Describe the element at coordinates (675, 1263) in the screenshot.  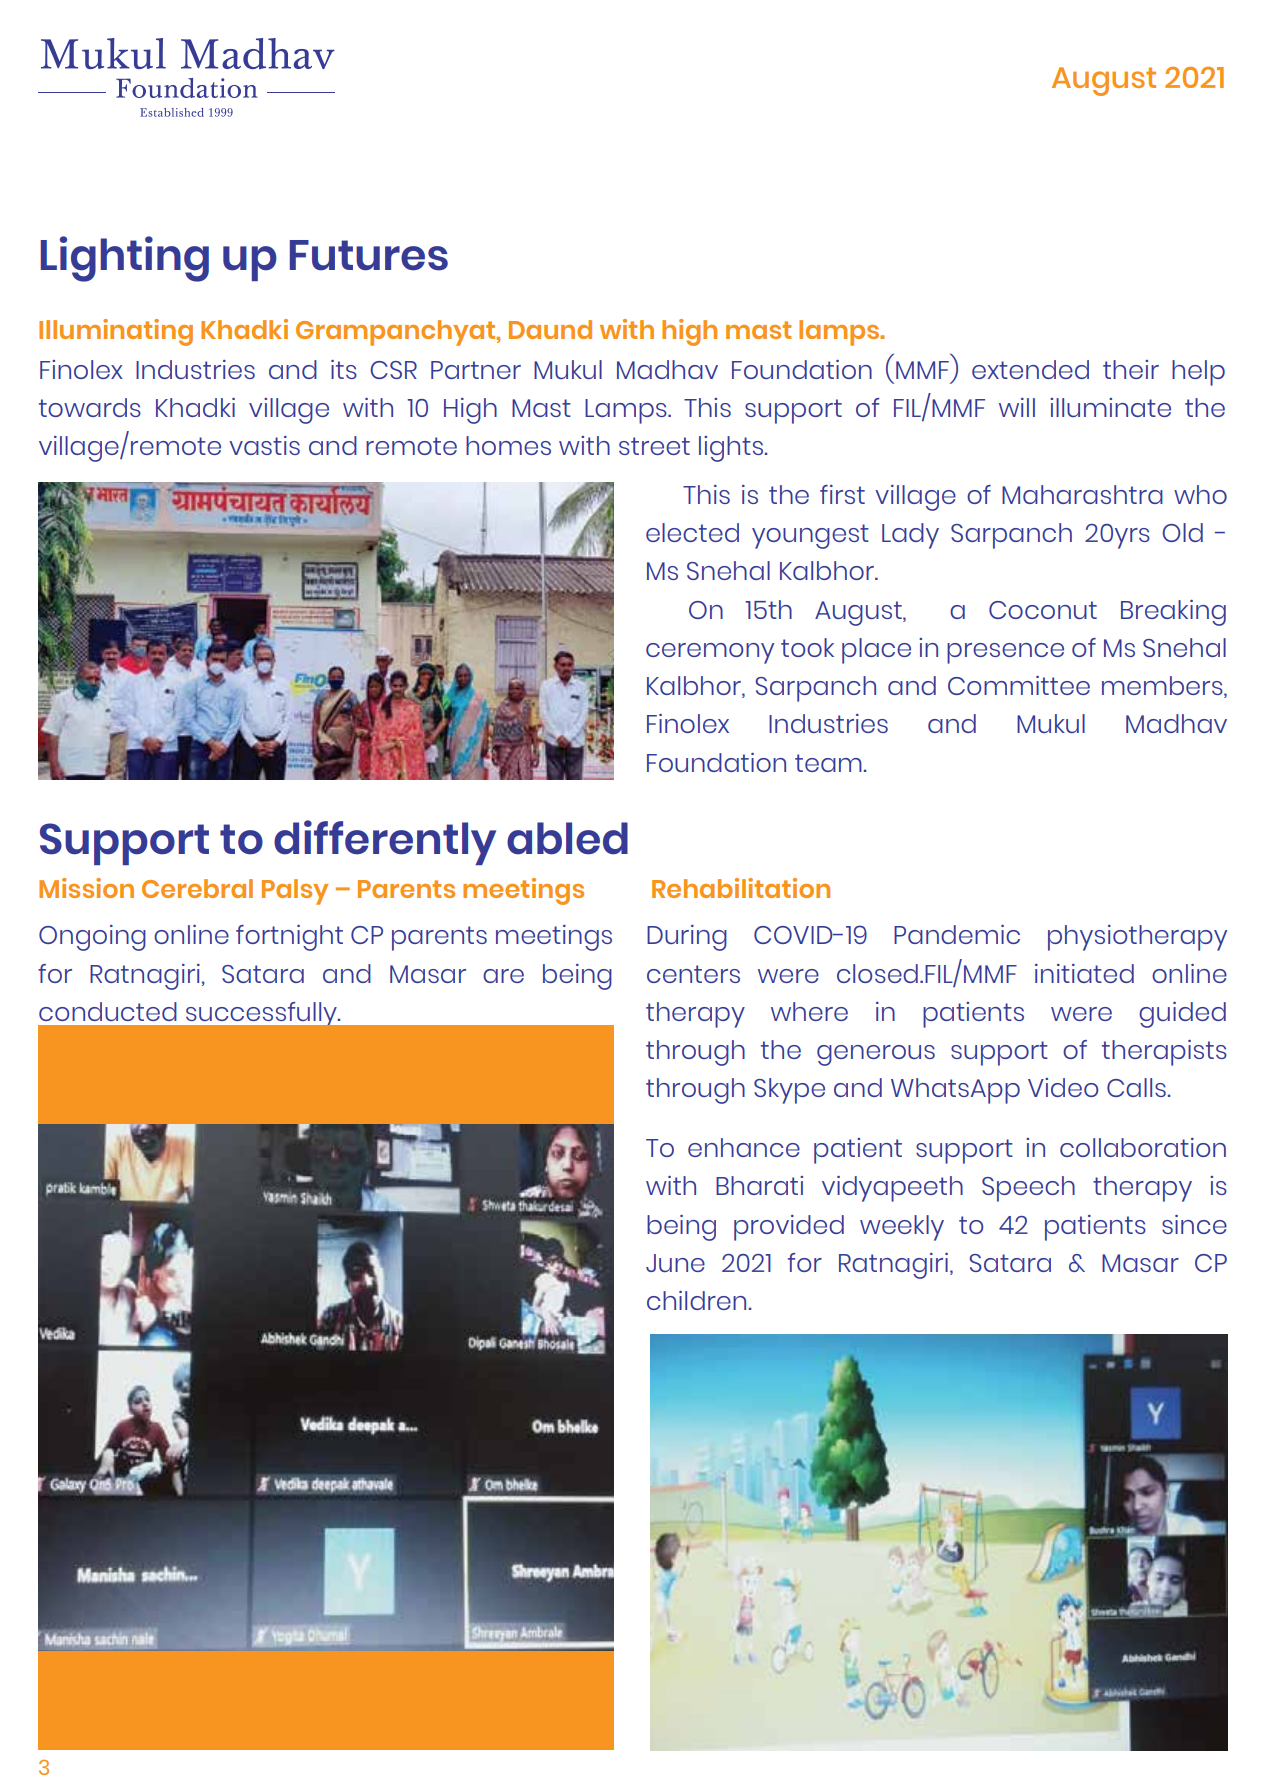
I see `June` at that location.
